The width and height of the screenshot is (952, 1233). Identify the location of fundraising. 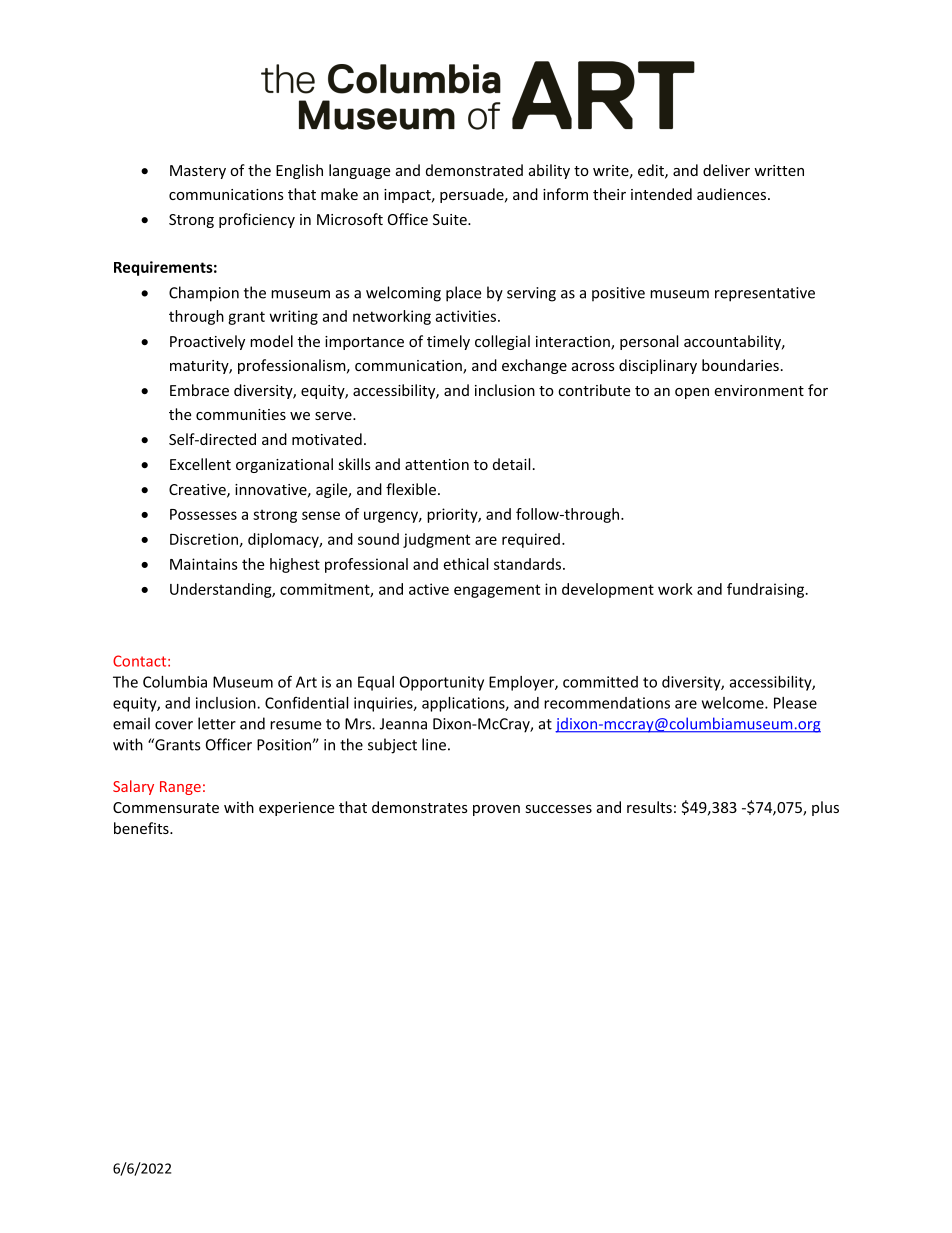
(767, 590).
